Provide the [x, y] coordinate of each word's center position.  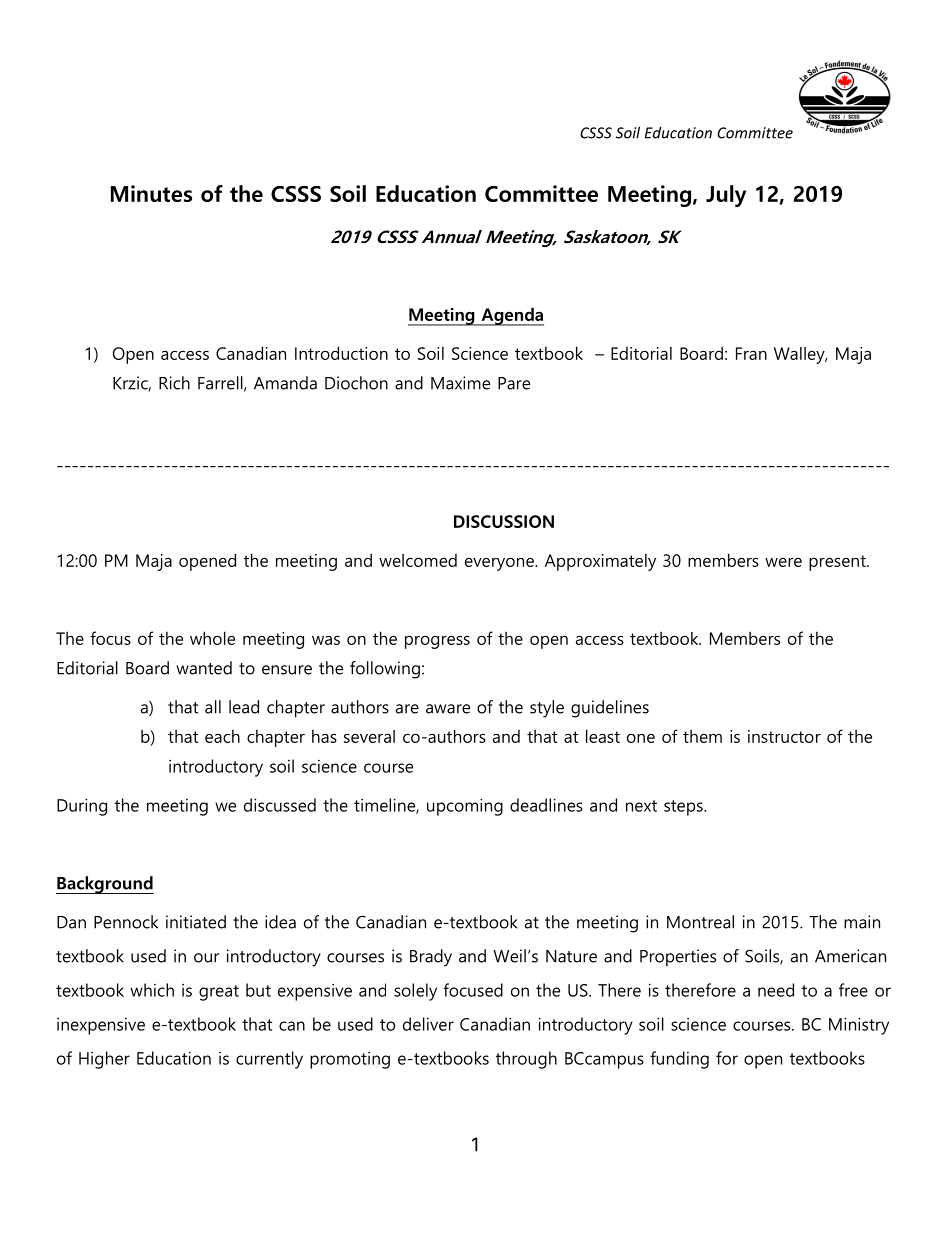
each [222, 736]
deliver [428, 1024]
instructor [784, 736]
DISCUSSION [504, 521]
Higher [104, 1060]
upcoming [465, 807]
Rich [174, 383]
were [783, 562]
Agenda [511, 316]
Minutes [151, 193]
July [726, 196]
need [776, 990]
